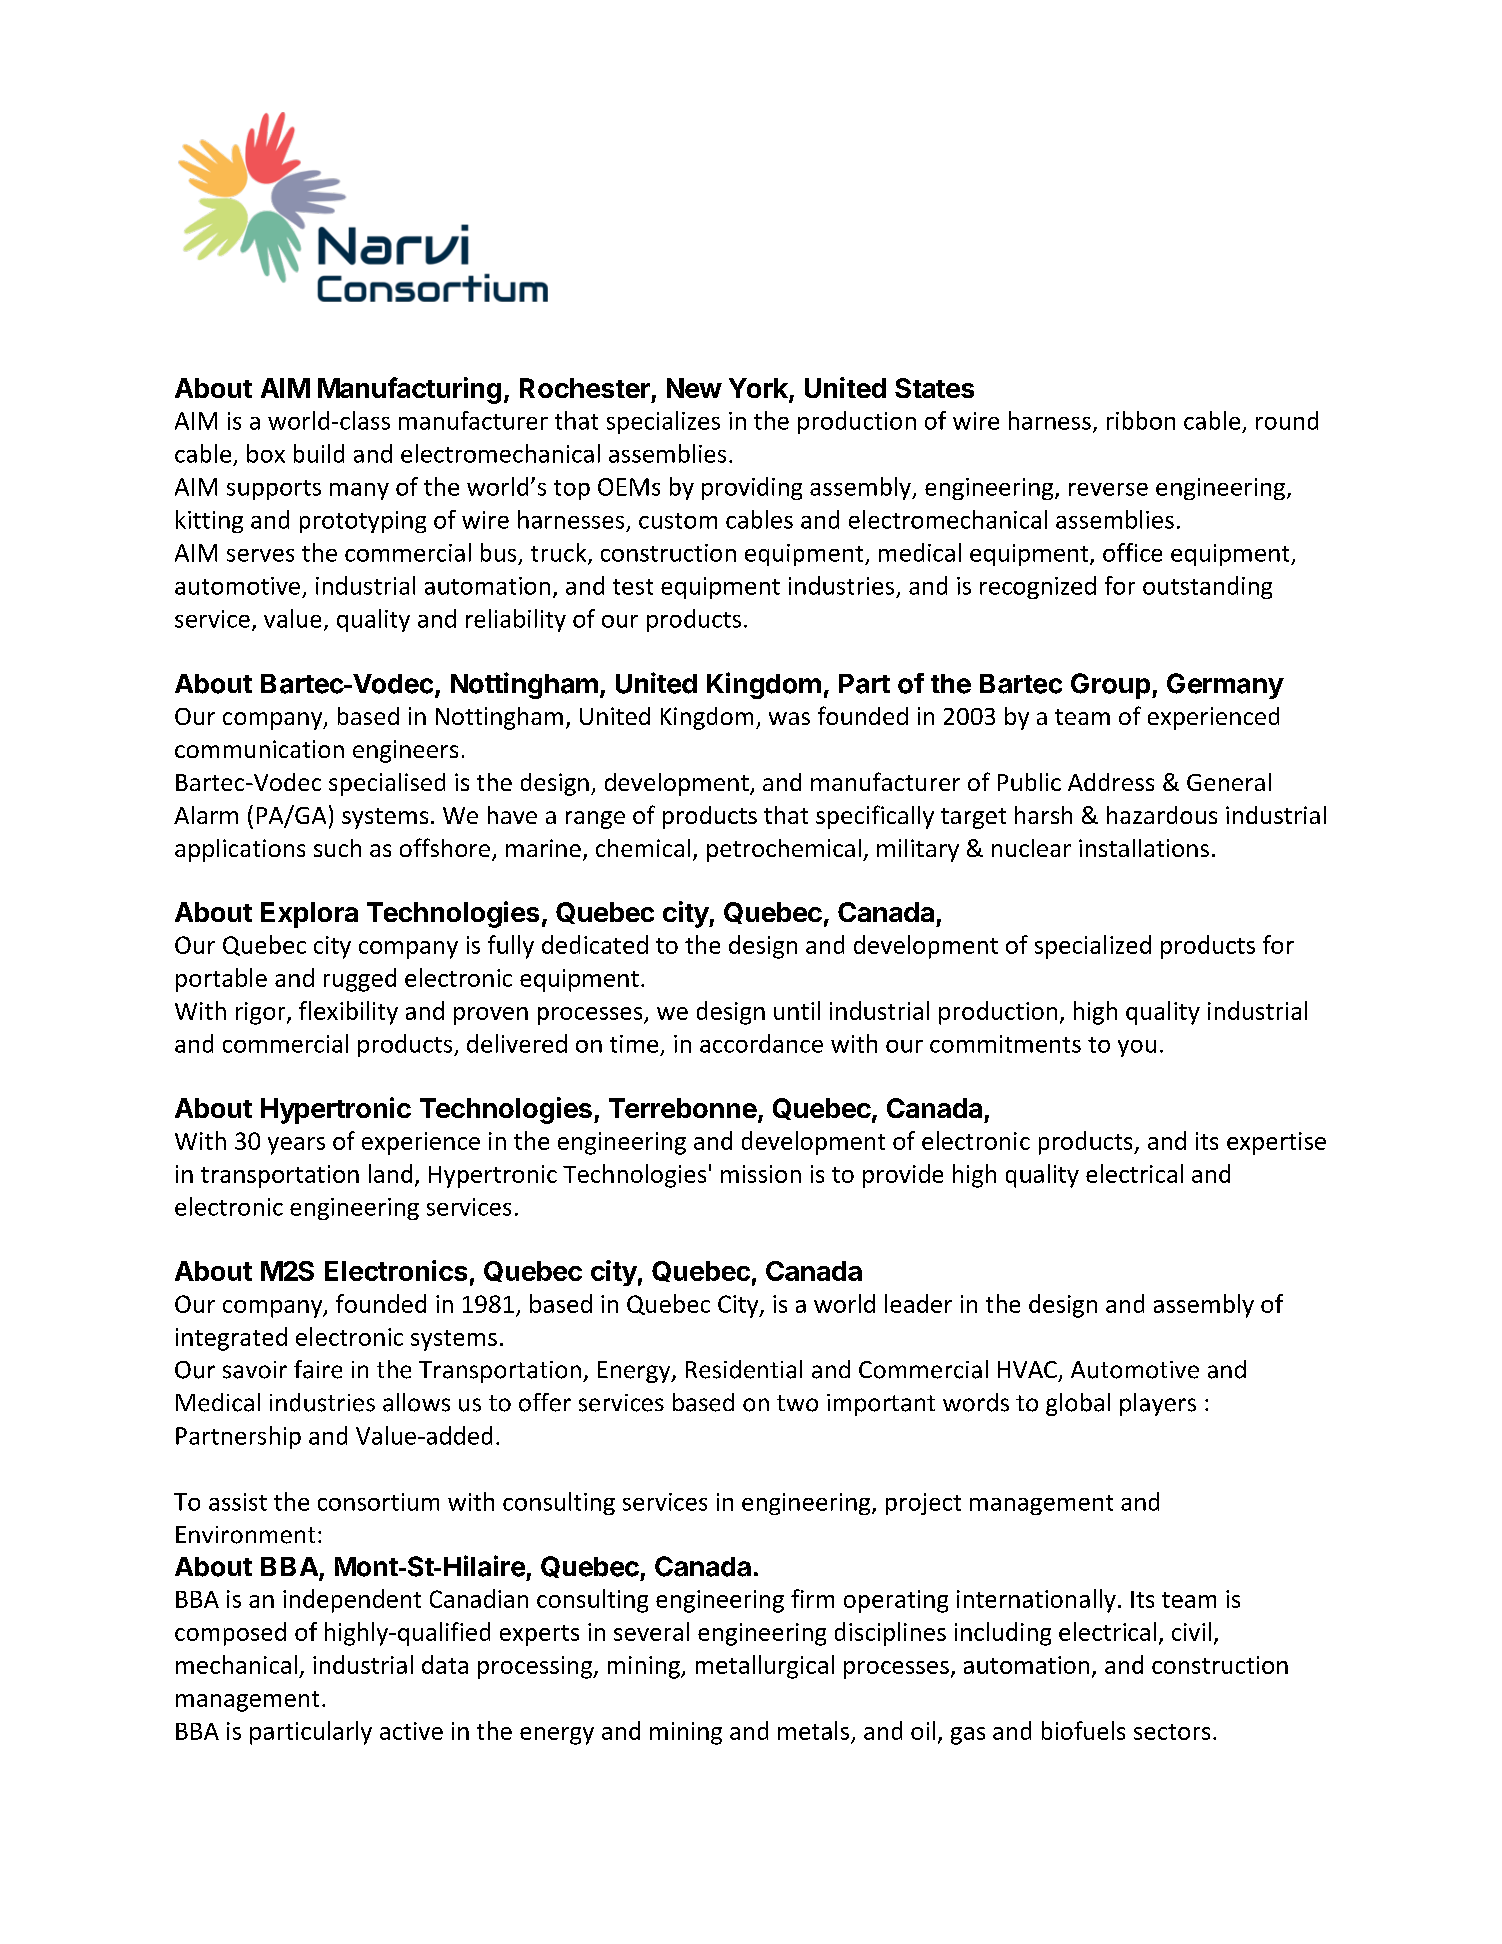 The width and height of the image is (1502, 1944). Describe the element at coordinates (1111, 782) in the image. I see `Address` at that location.
